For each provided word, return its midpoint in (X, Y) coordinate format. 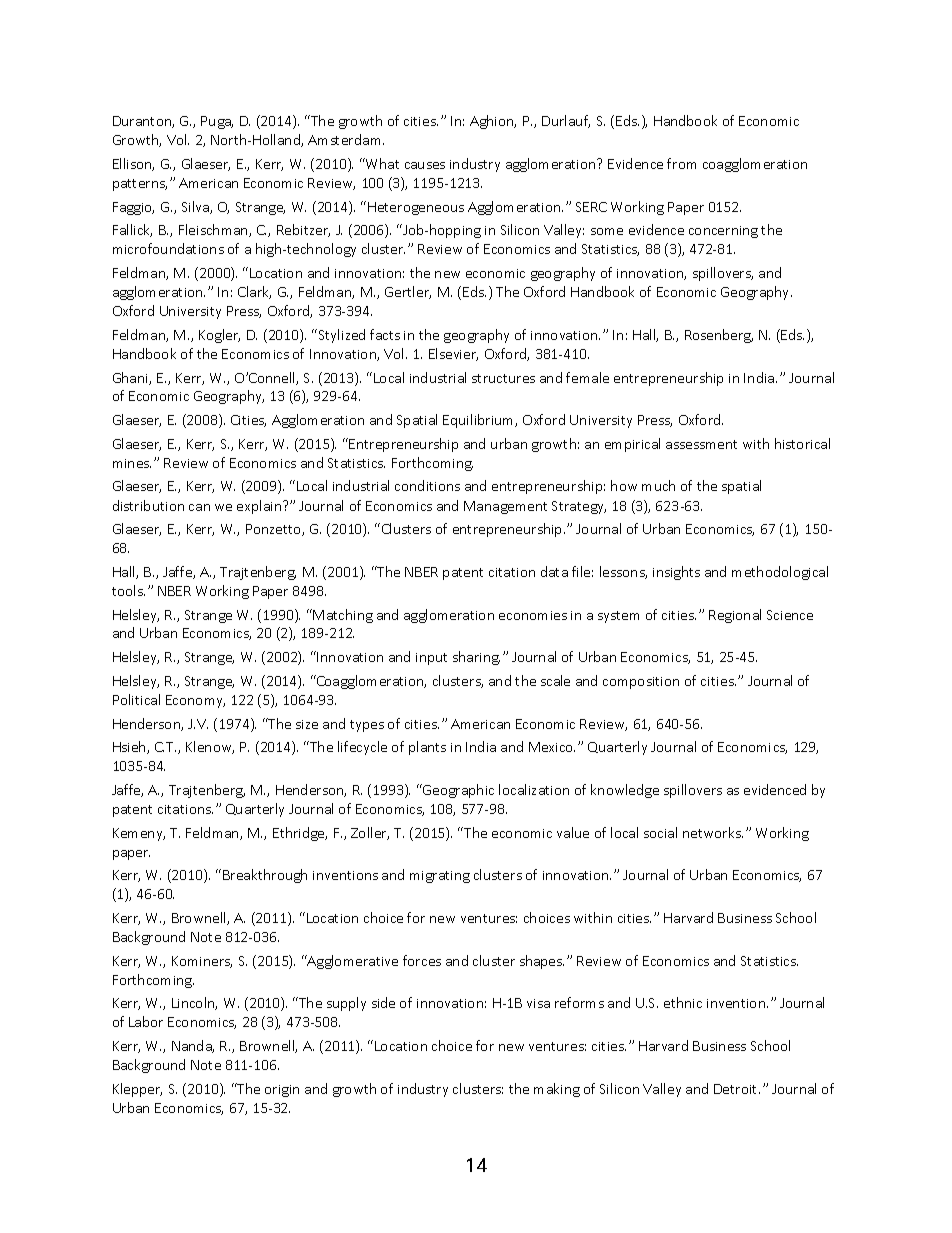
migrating (440, 877)
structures (503, 378)
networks (713, 832)
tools (128, 590)
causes (425, 165)
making (557, 1090)
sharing (476, 658)
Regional (735, 616)
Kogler (219, 336)
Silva (196, 207)
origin (282, 1091)
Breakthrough (265, 876)
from (681, 163)
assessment (701, 444)
